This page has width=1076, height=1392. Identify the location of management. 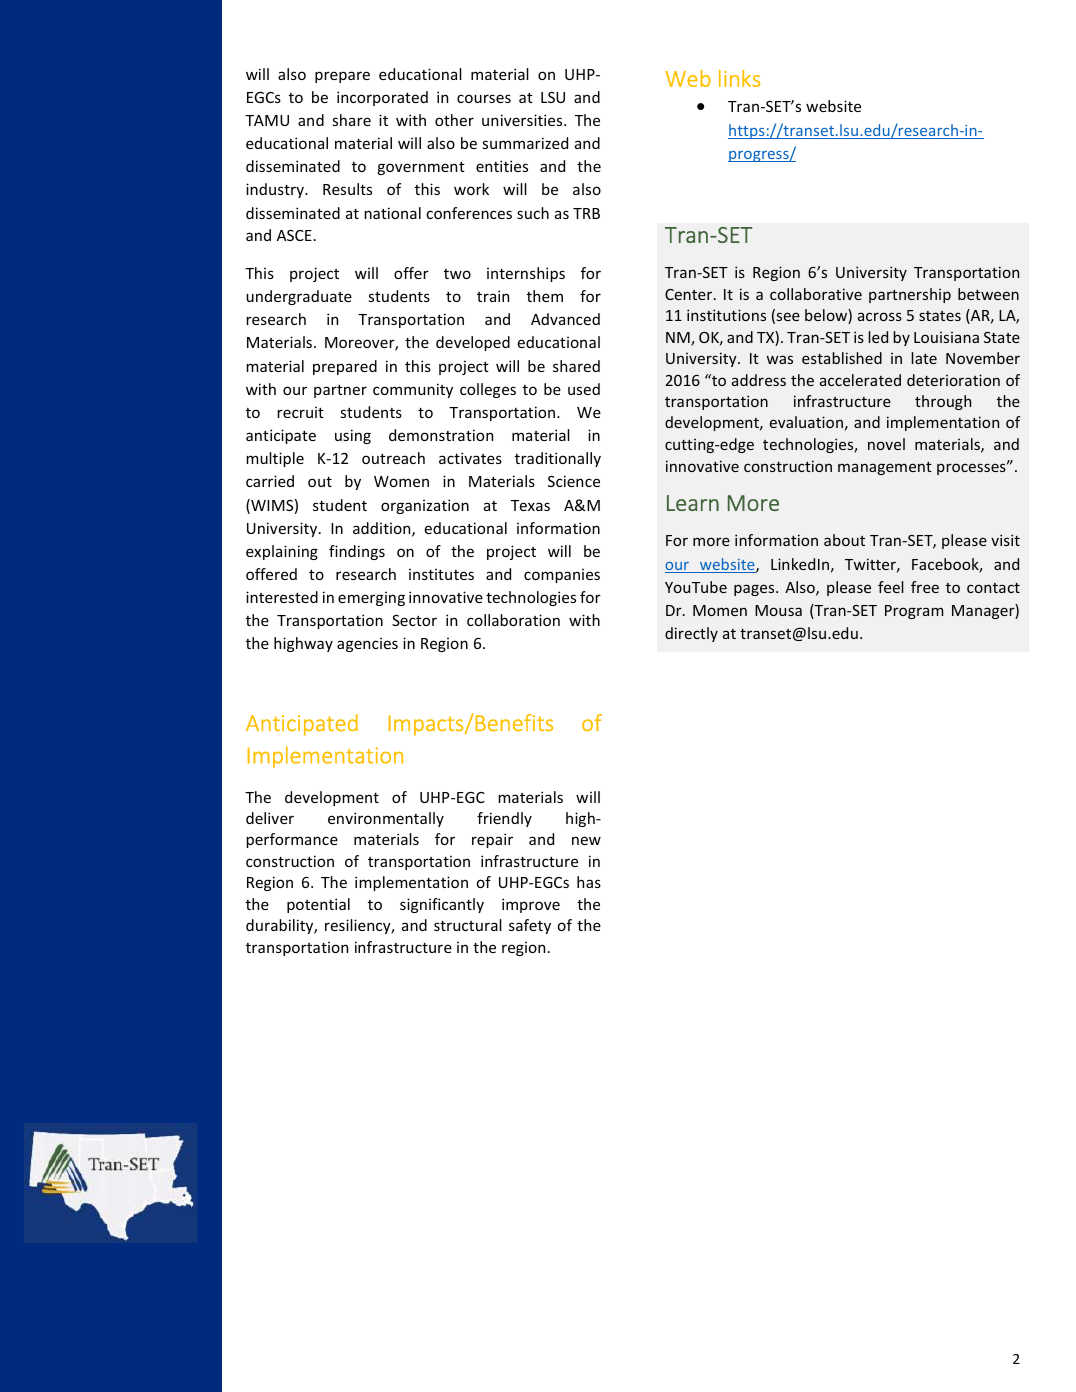
(885, 468).
